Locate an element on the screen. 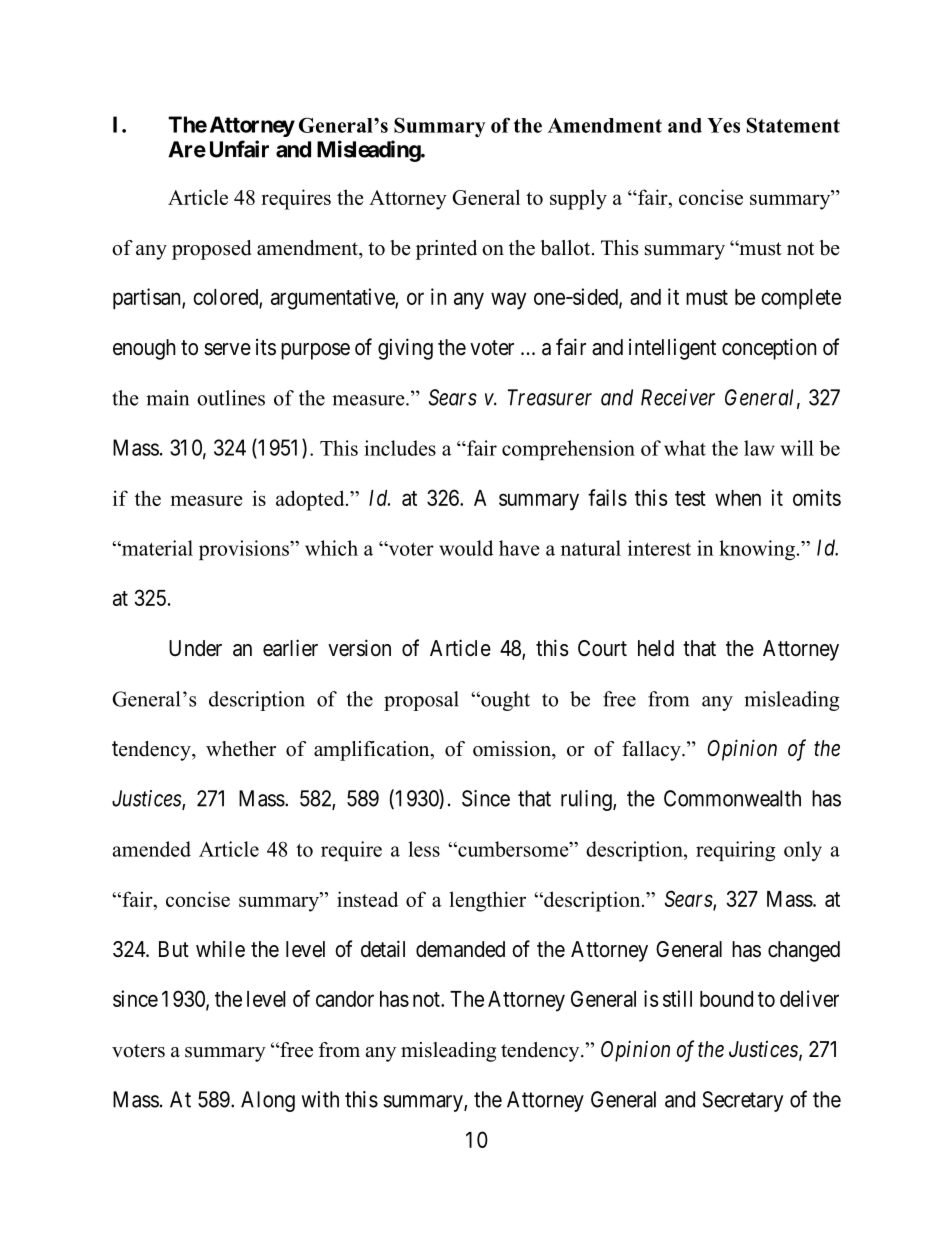 This screenshot has height=1233, width=952. Yes is located at coordinates (723, 125).
